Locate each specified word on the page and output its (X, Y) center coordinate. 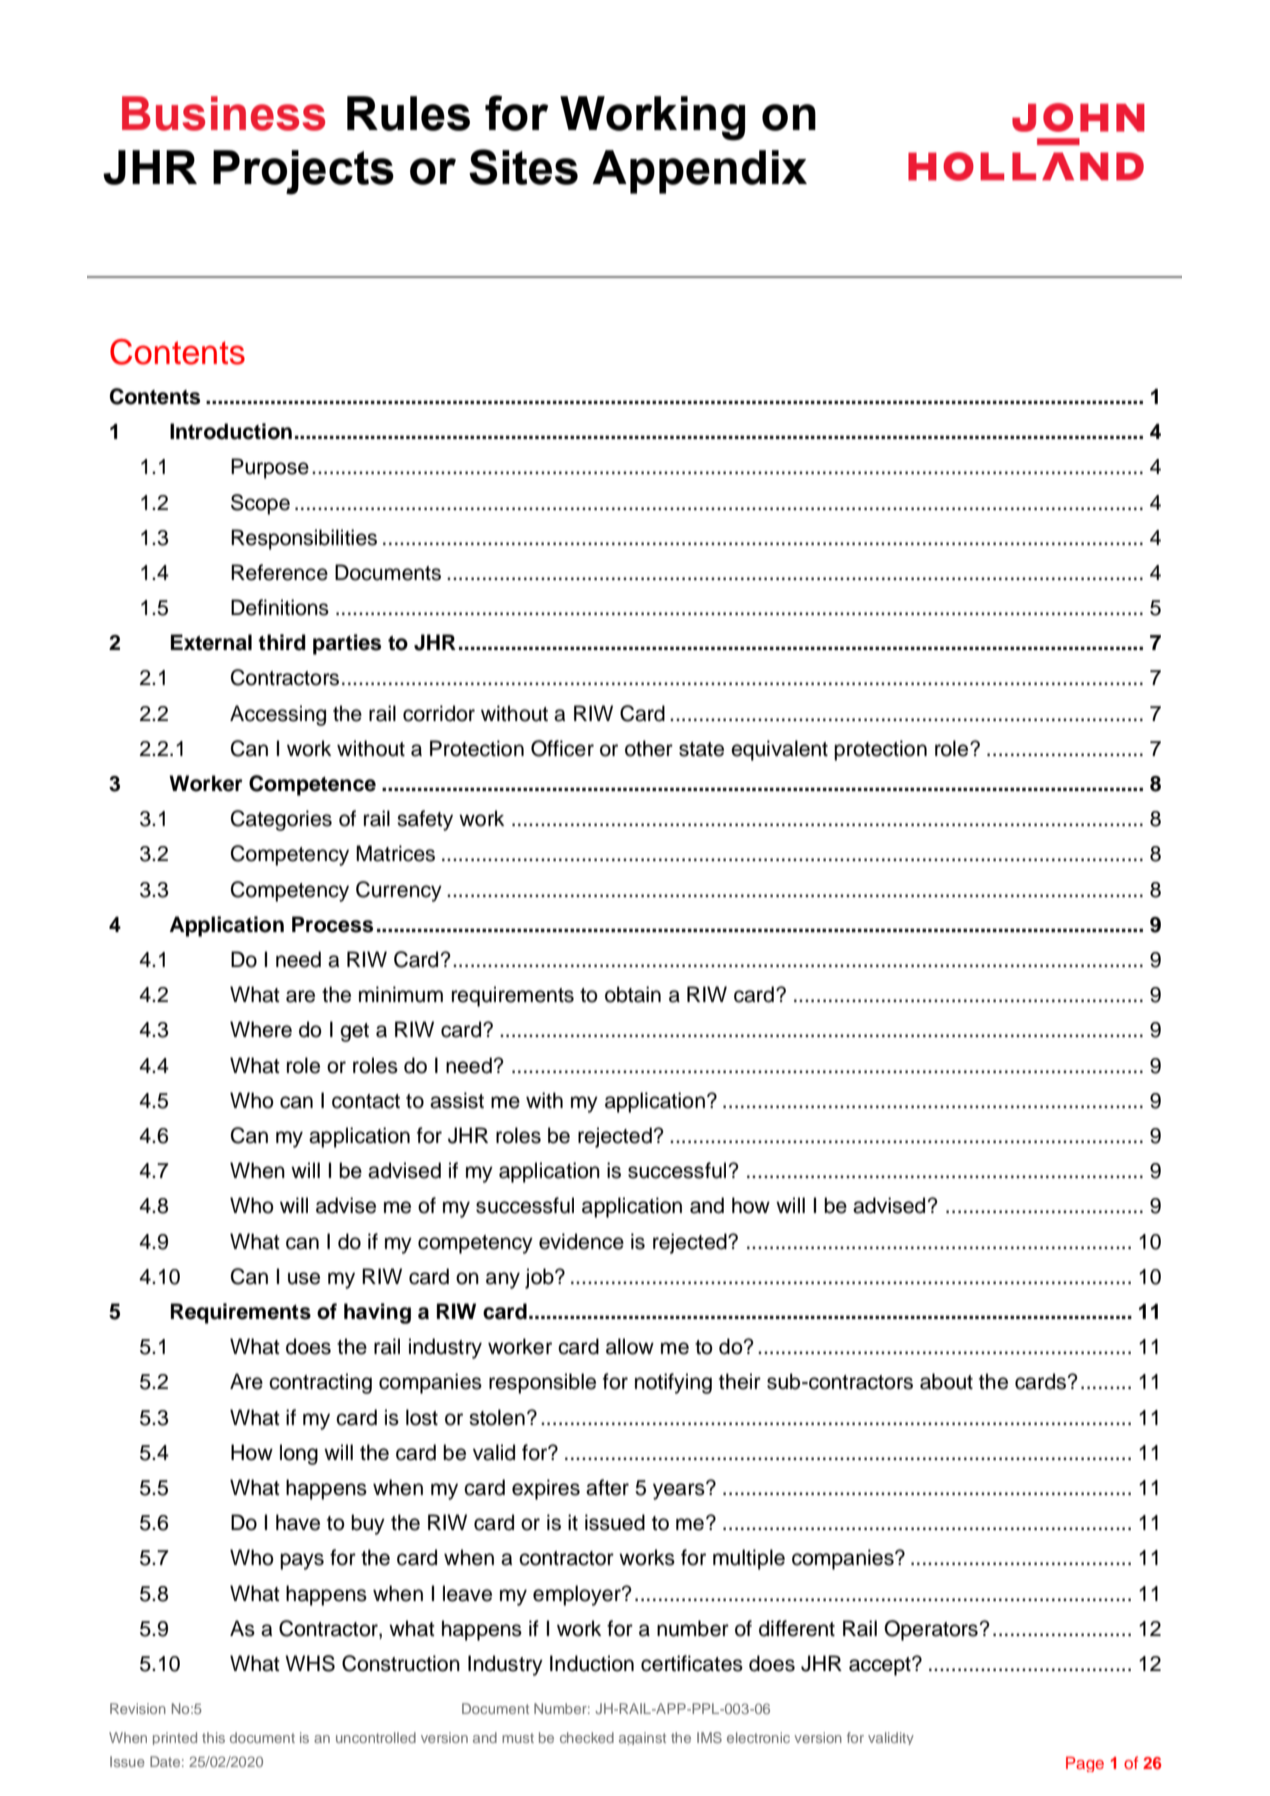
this (213, 1737)
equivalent (779, 750)
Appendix (699, 172)
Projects (303, 172)
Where (261, 1029)
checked (587, 1737)
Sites (523, 167)
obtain (633, 994)
